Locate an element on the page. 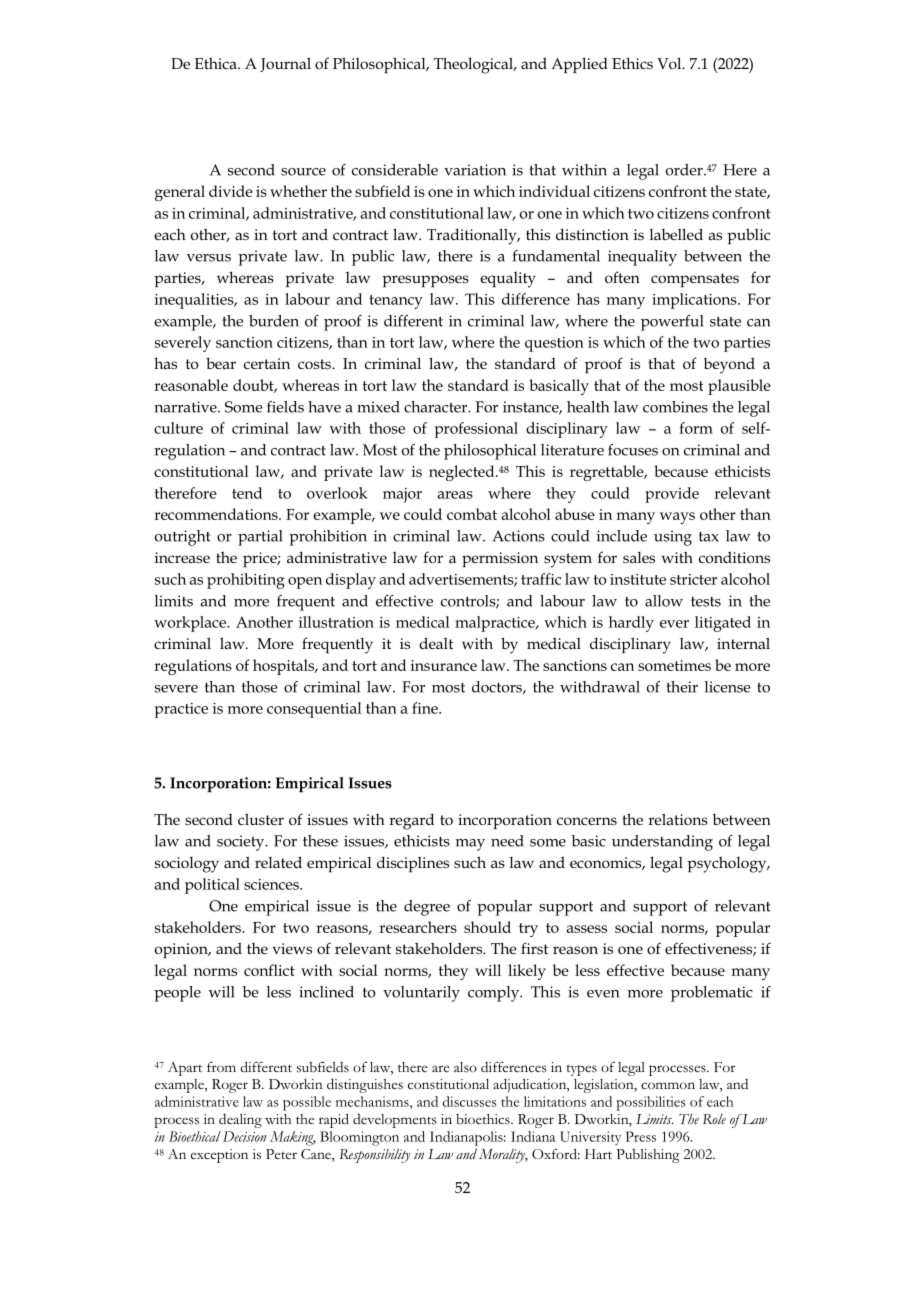 This image has height=1308, width=924. prohibiting is located at coordinates (246, 581).
